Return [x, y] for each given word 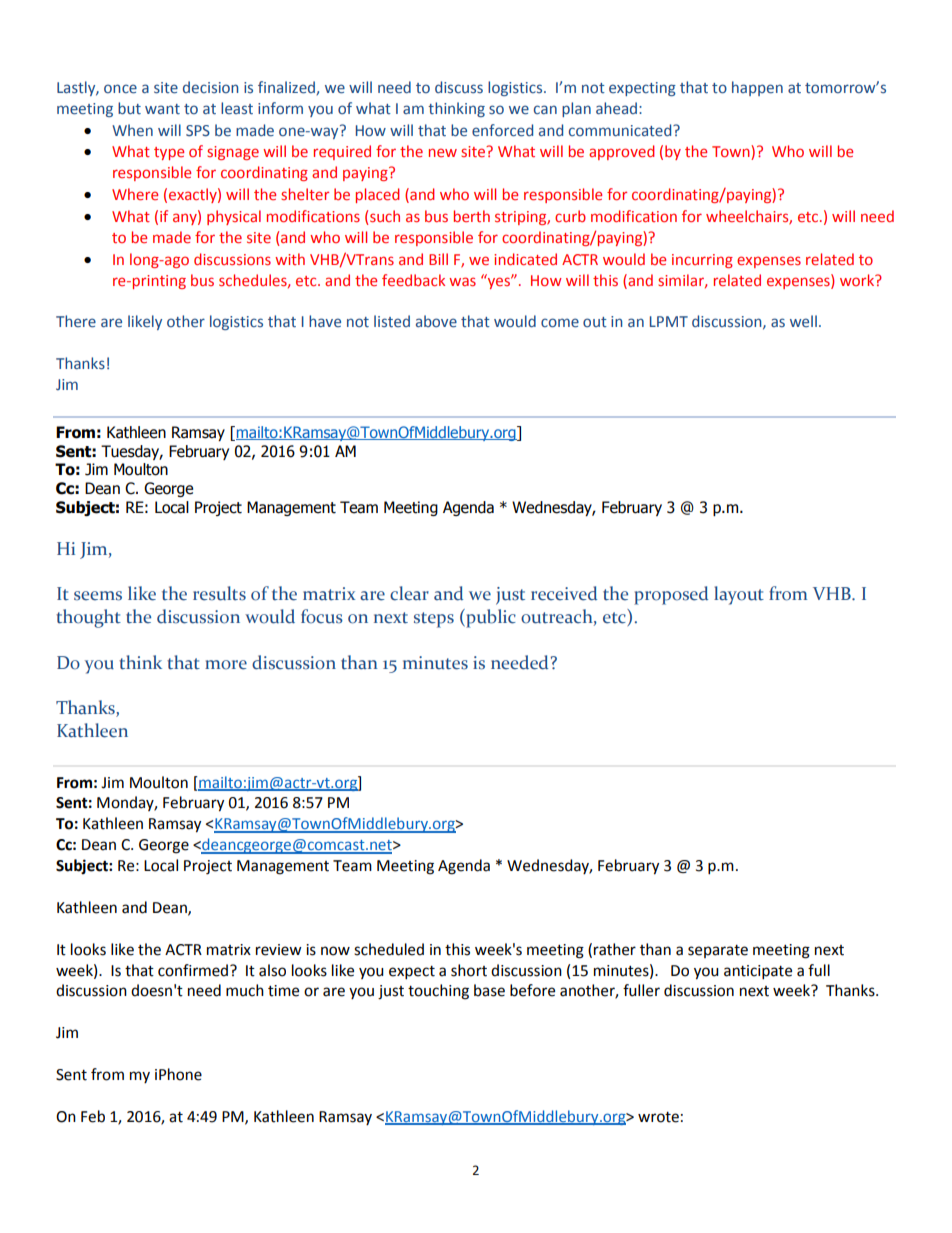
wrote [658, 1117]
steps [434, 620]
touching [438, 992]
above [436, 321]
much [245, 990]
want [162, 109]
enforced [502, 130]
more [226, 665]
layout [739, 595]
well [803, 321]
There [76, 321]
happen [757, 88]
